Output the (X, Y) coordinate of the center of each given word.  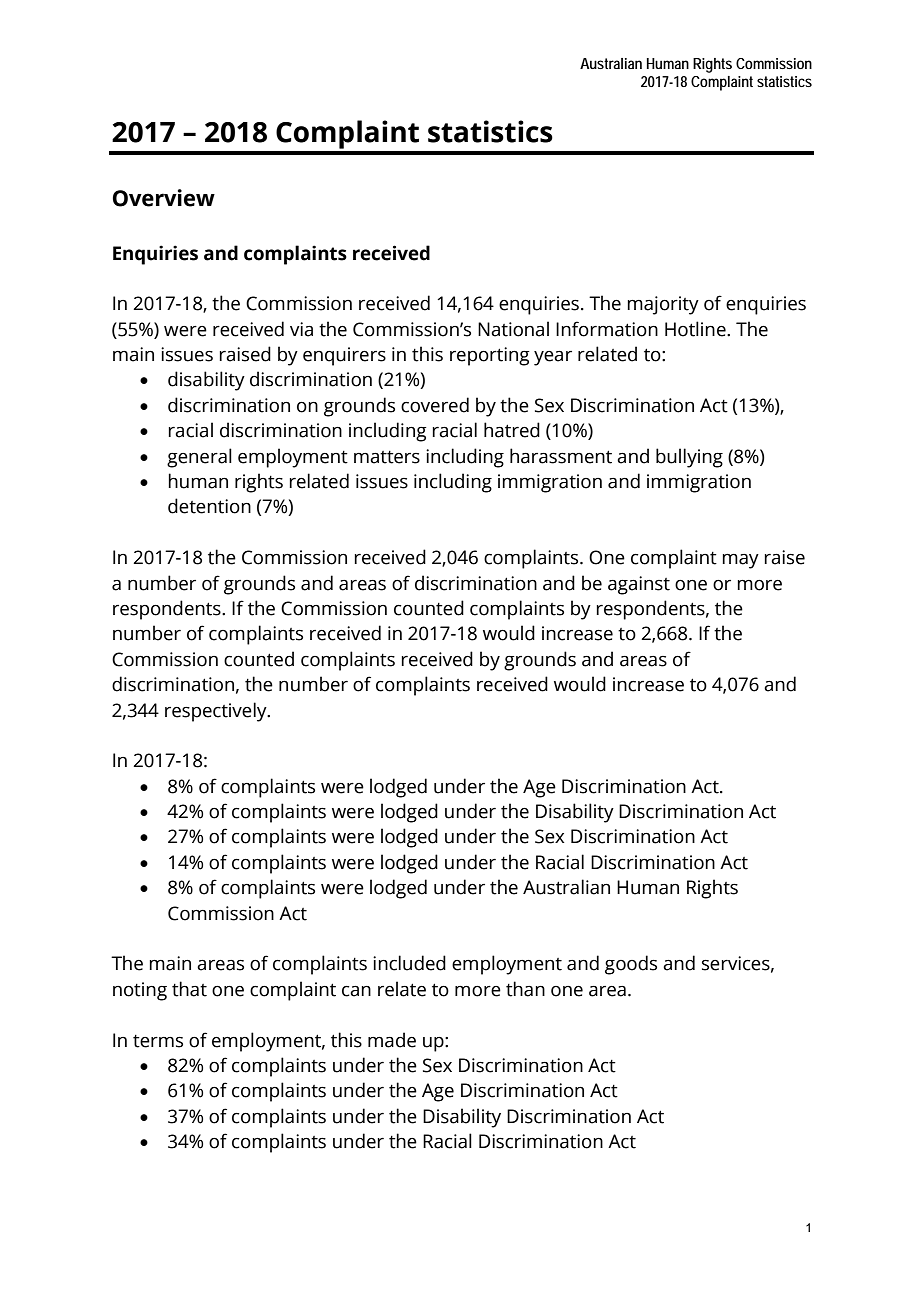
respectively (217, 712)
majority (663, 305)
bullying (689, 458)
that (189, 989)
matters (387, 457)
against (639, 585)
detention (209, 506)
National (513, 329)
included (409, 963)
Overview (164, 198)
